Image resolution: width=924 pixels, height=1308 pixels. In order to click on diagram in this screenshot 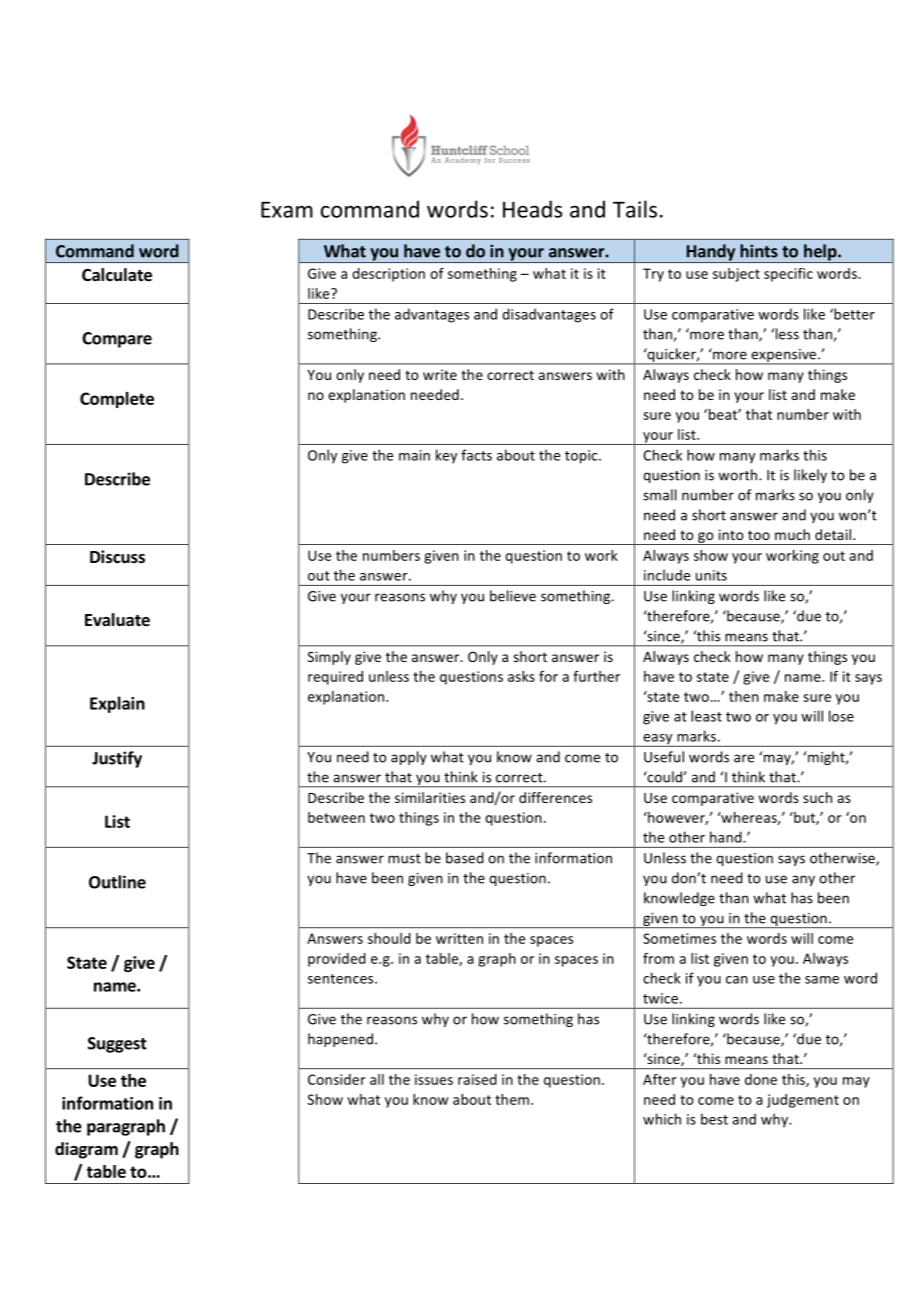, I will do `click(86, 1150)`.
